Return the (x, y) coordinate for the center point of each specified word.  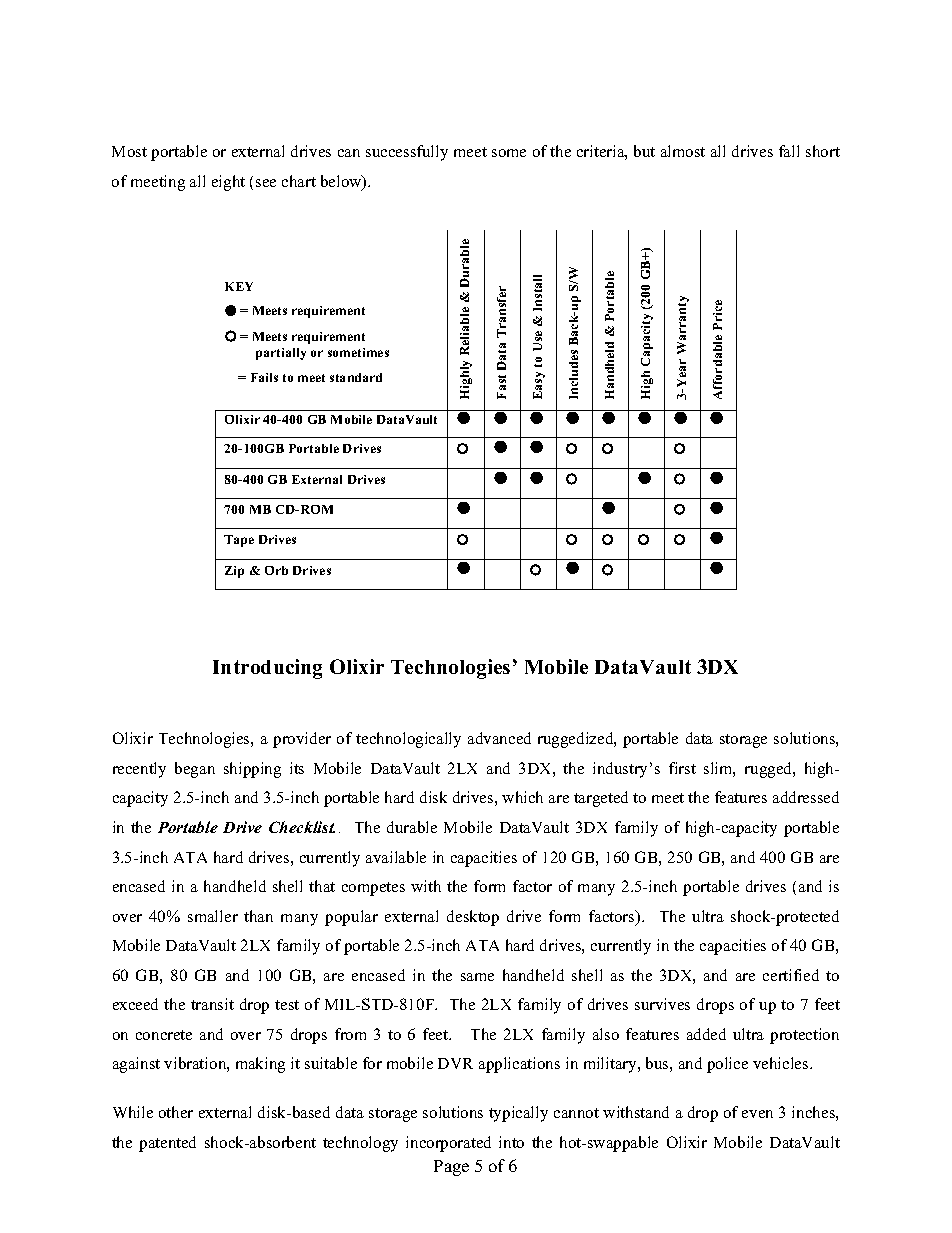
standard (356, 377)
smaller (213, 916)
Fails (264, 377)
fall (789, 151)
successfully (407, 153)
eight (228, 183)
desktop (473, 918)
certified (791, 975)
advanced (499, 738)
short (823, 151)
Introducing (267, 669)
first (682, 768)
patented (167, 1144)
